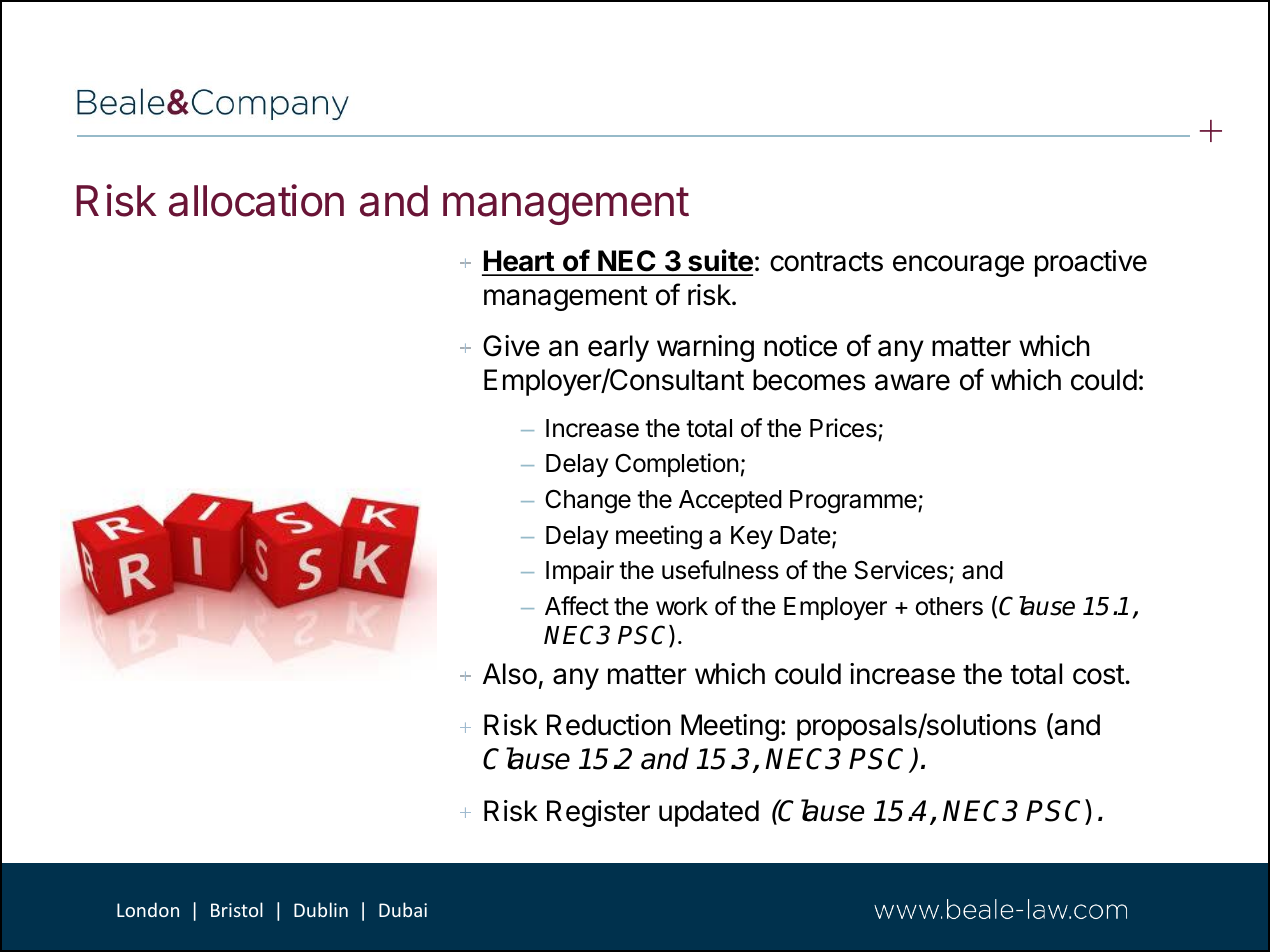 The width and height of the screenshot is (1270, 952). Describe the element at coordinates (588, 501) in the screenshot. I see `Change` at that location.
